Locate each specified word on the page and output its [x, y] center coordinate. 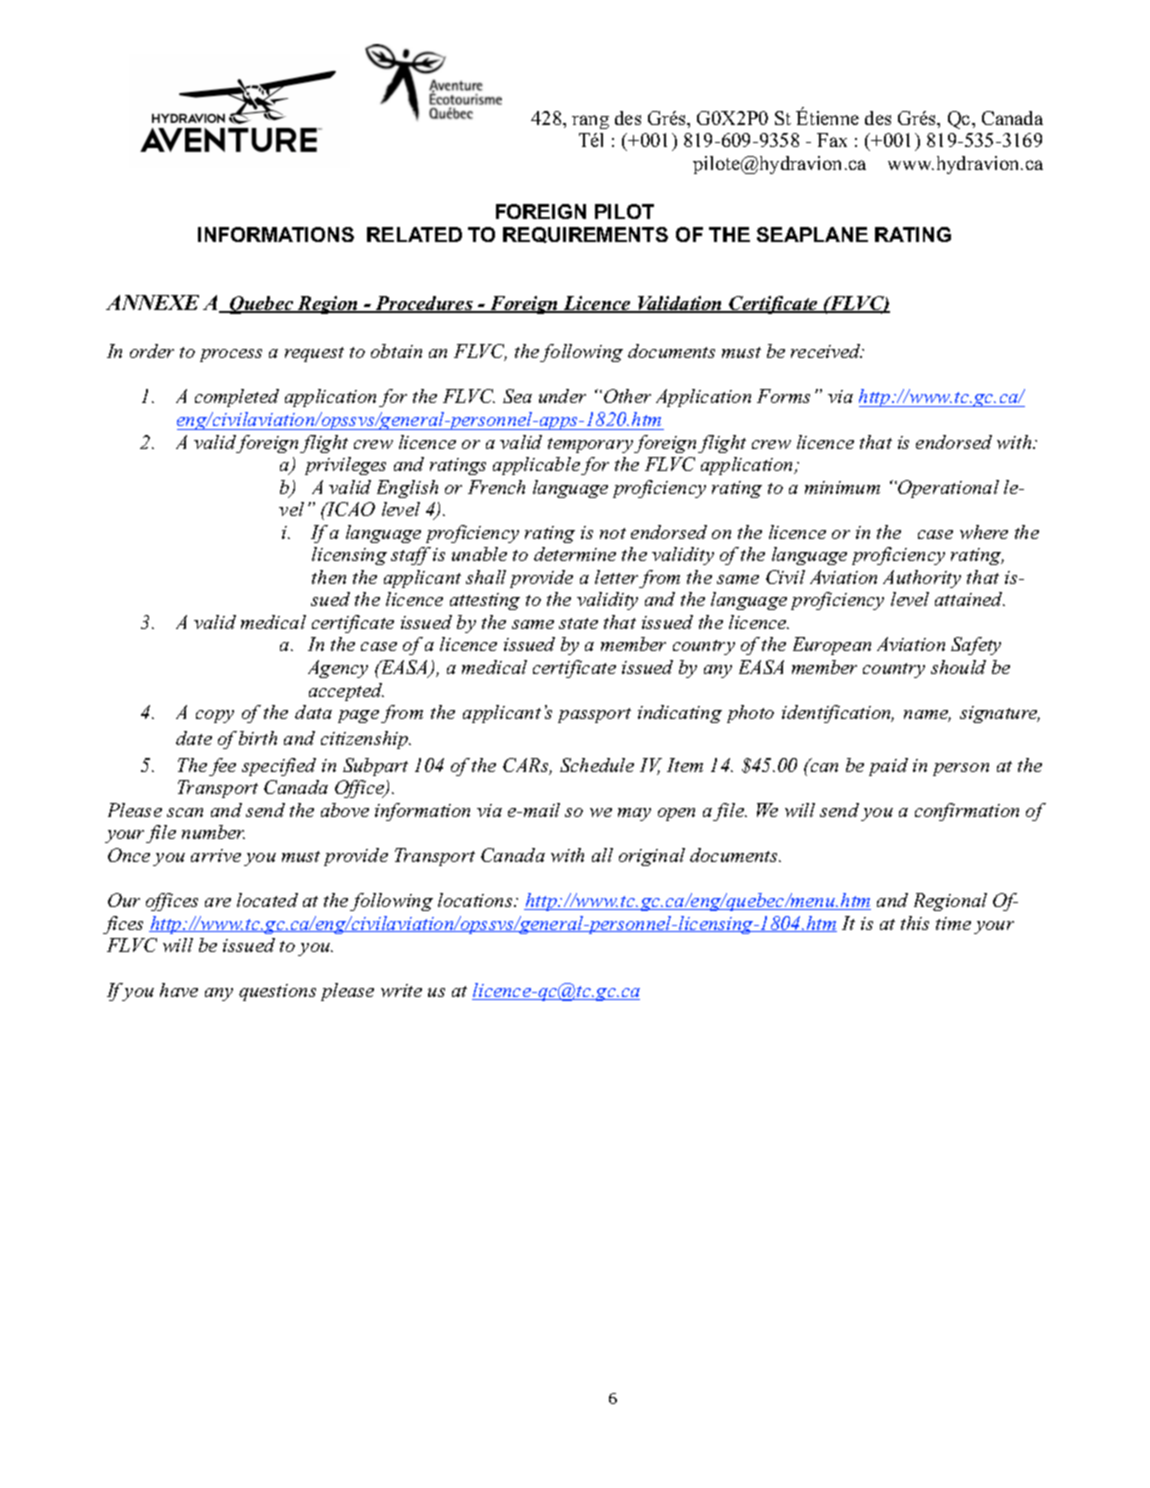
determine [575, 554]
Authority [922, 579]
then [329, 577]
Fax [832, 140]
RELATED [414, 234]
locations [476, 900]
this [915, 923]
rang [590, 122]
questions [277, 992]
